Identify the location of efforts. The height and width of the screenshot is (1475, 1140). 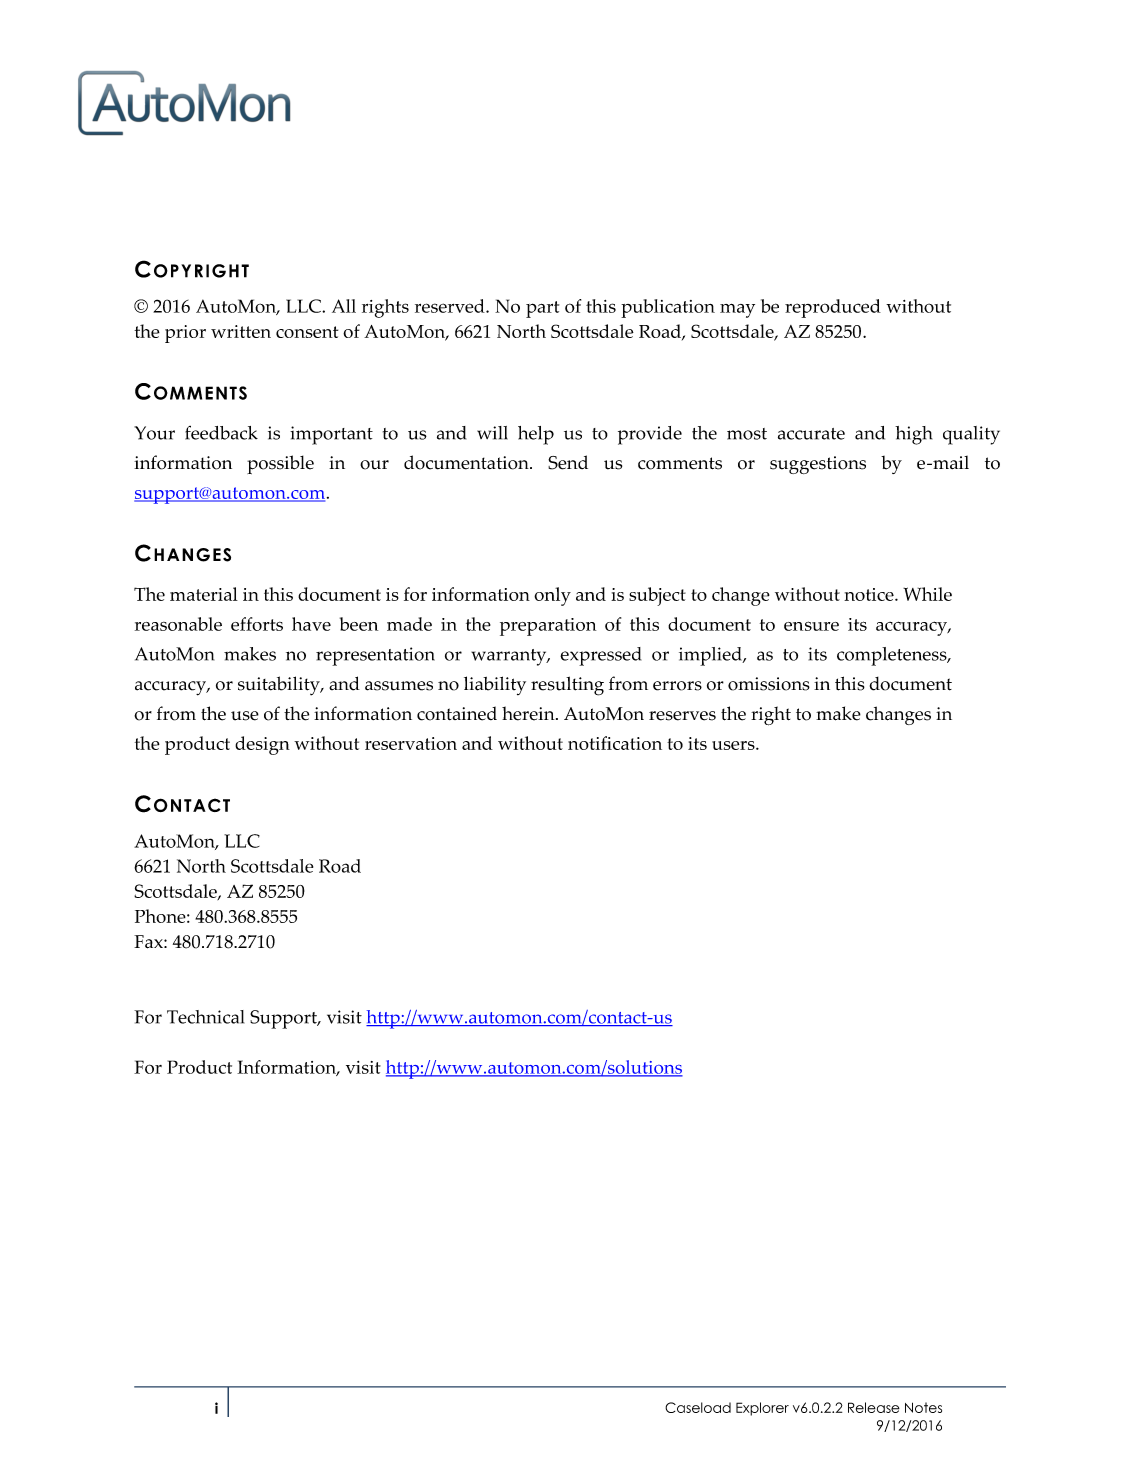
(257, 624).
